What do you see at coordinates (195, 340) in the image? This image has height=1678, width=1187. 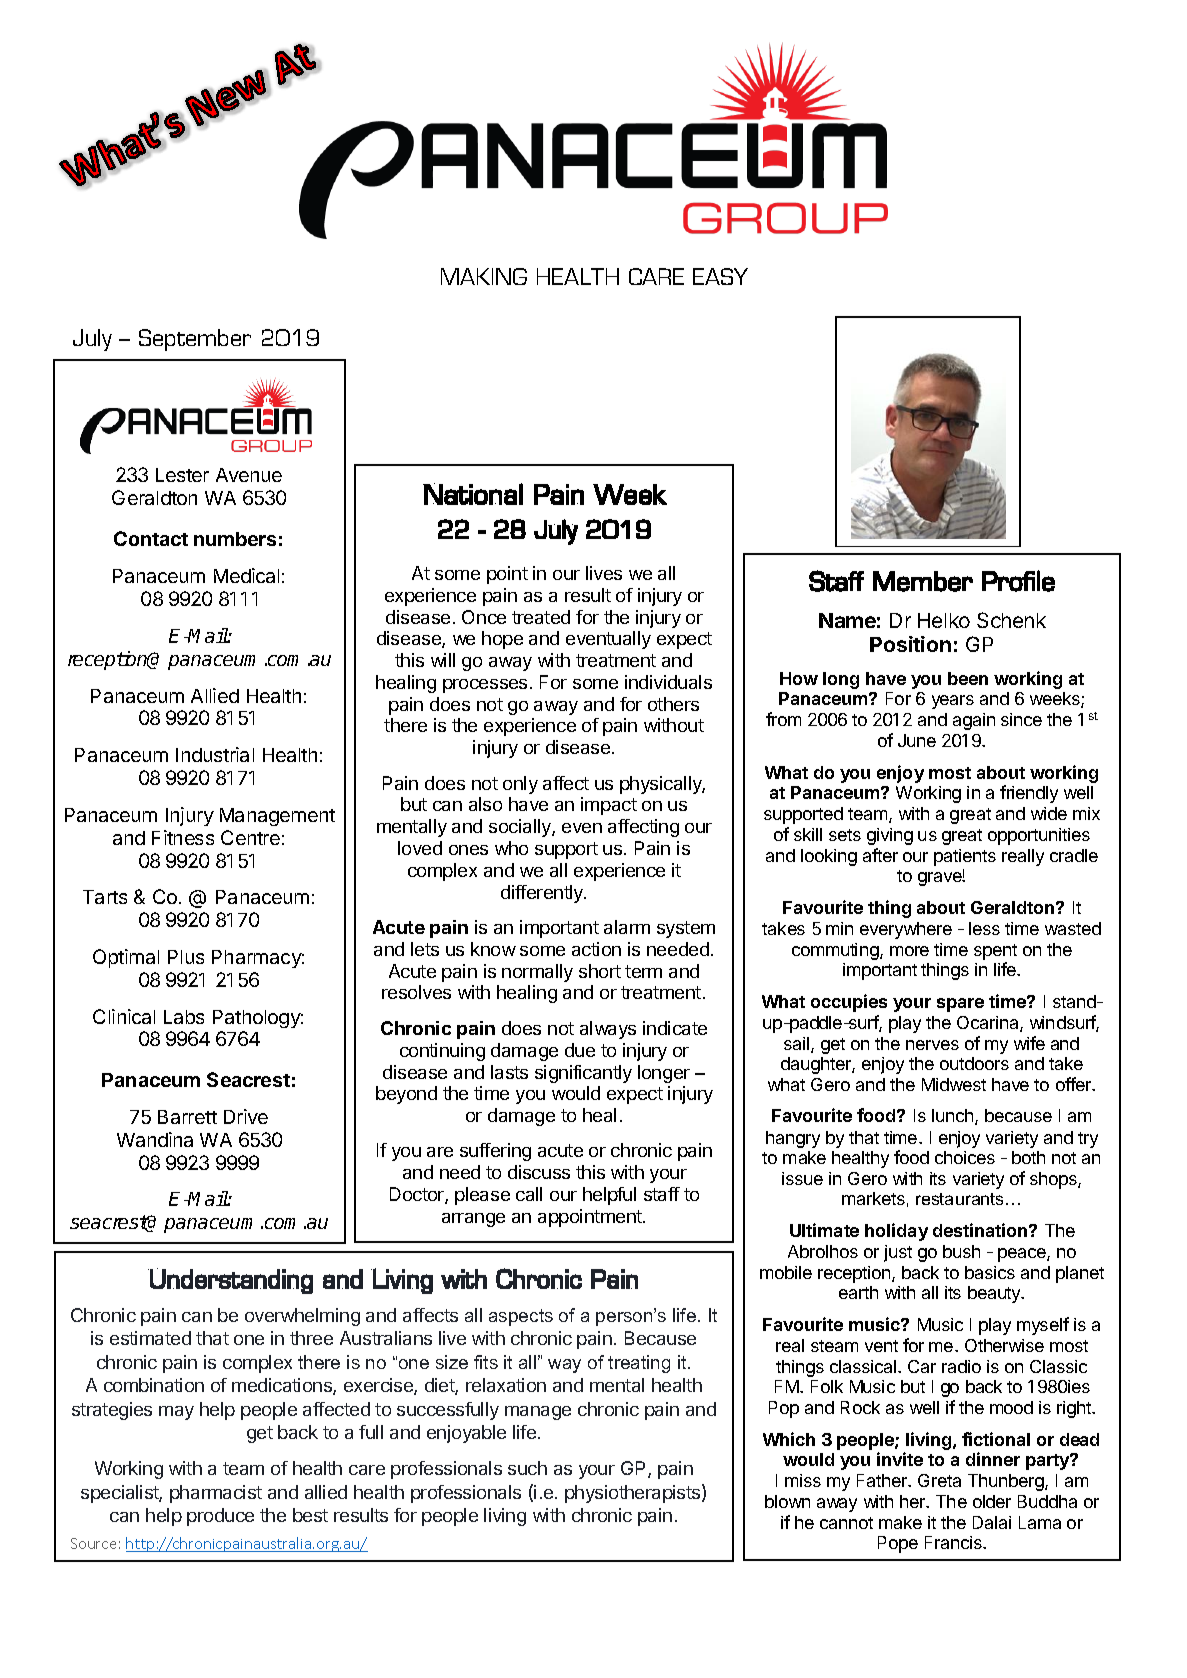 I see `September` at bounding box center [195, 340].
